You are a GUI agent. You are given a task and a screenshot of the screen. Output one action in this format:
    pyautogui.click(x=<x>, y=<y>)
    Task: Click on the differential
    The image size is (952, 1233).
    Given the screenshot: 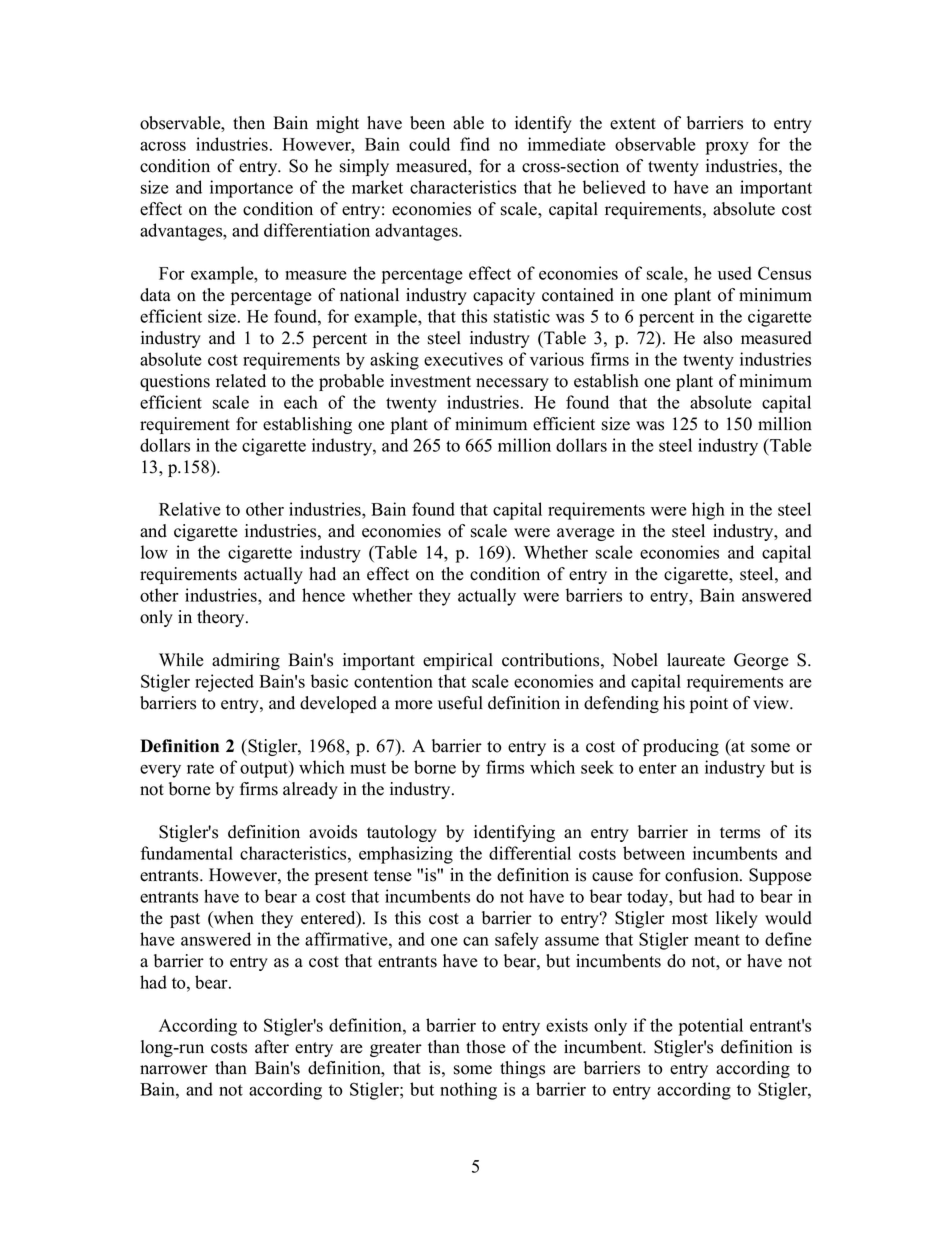 What is the action you would take?
    pyautogui.click(x=530, y=853)
